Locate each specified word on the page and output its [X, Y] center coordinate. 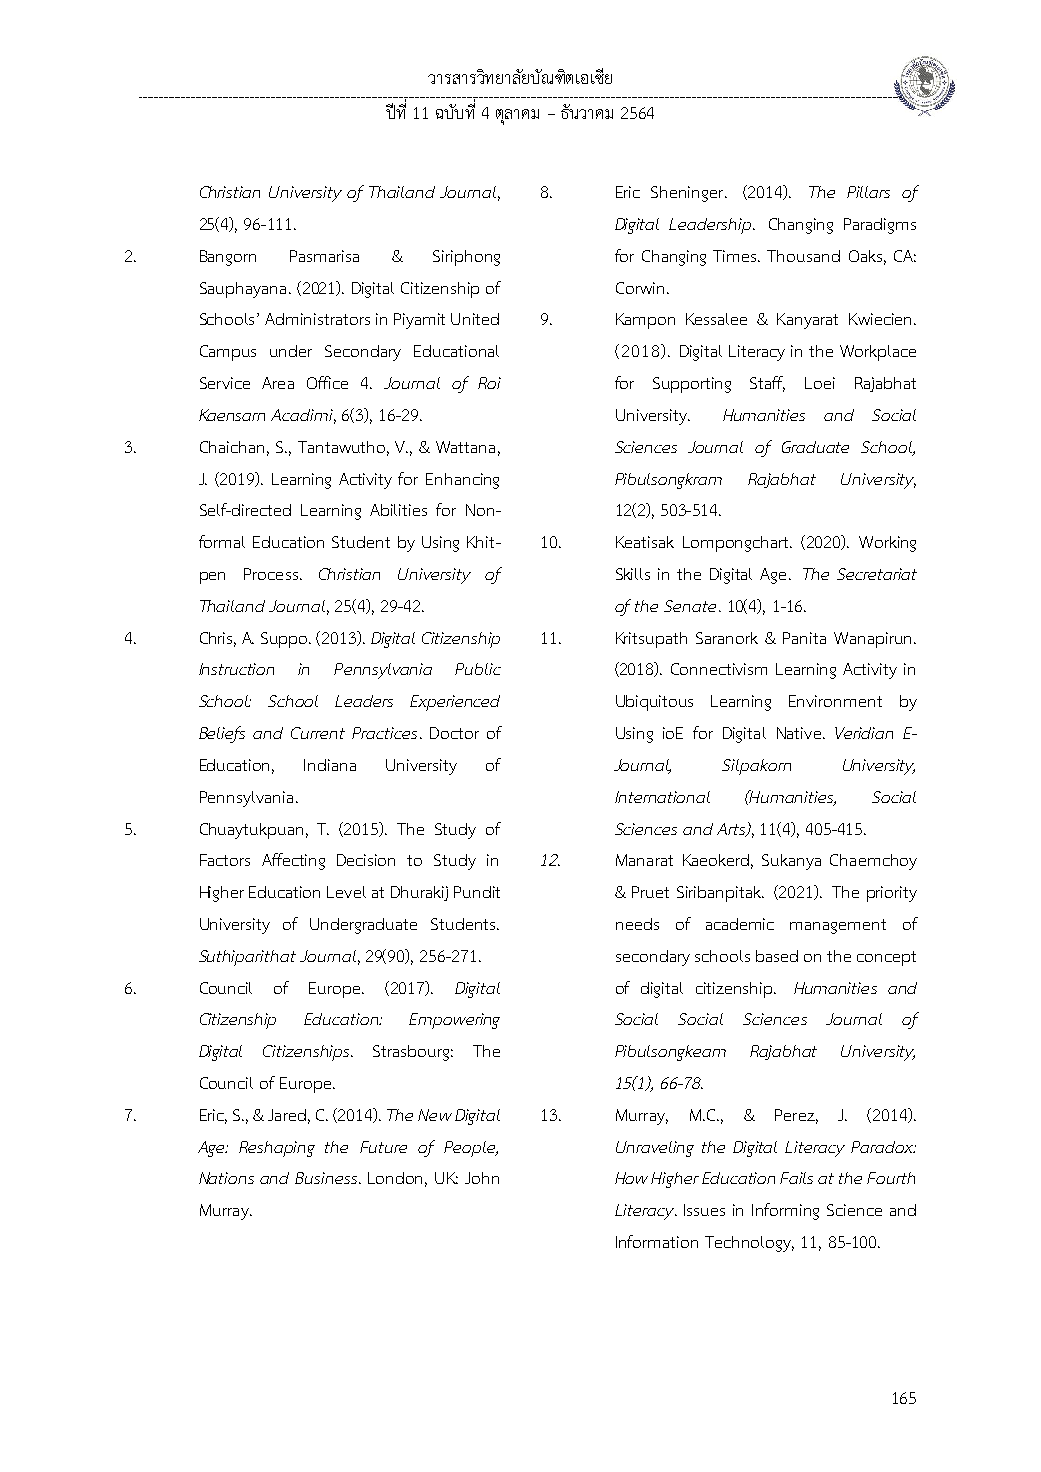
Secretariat [877, 574]
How [631, 1178]
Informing [785, 1211]
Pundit [477, 892]
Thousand [803, 256]
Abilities [398, 510]
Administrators [317, 319]
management [838, 926]
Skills [633, 574]
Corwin [640, 288]
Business [327, 1178]
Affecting [293, 861]
